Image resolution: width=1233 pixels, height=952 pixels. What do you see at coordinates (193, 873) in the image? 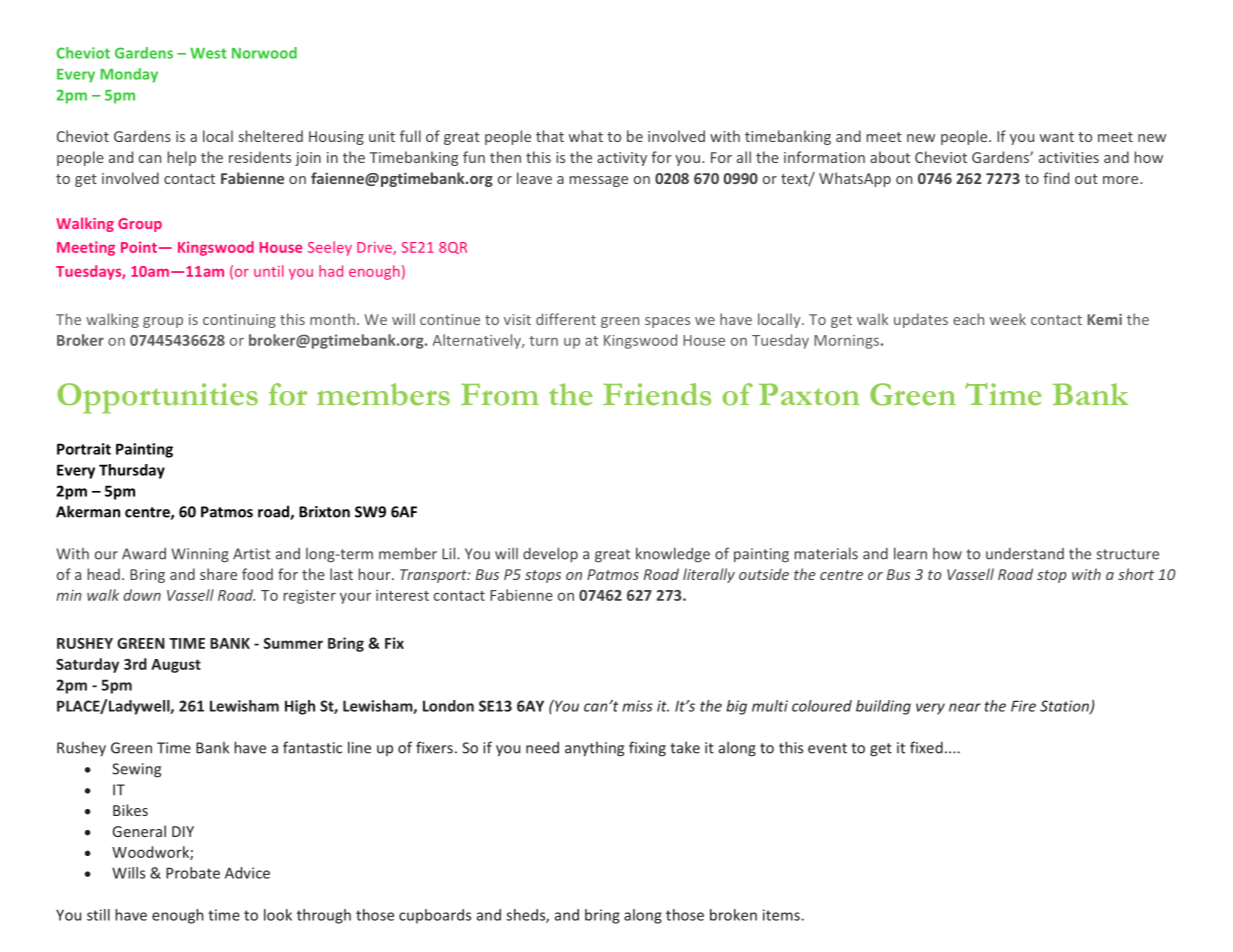
I see `Probate` at bounding box center [193, 873].
